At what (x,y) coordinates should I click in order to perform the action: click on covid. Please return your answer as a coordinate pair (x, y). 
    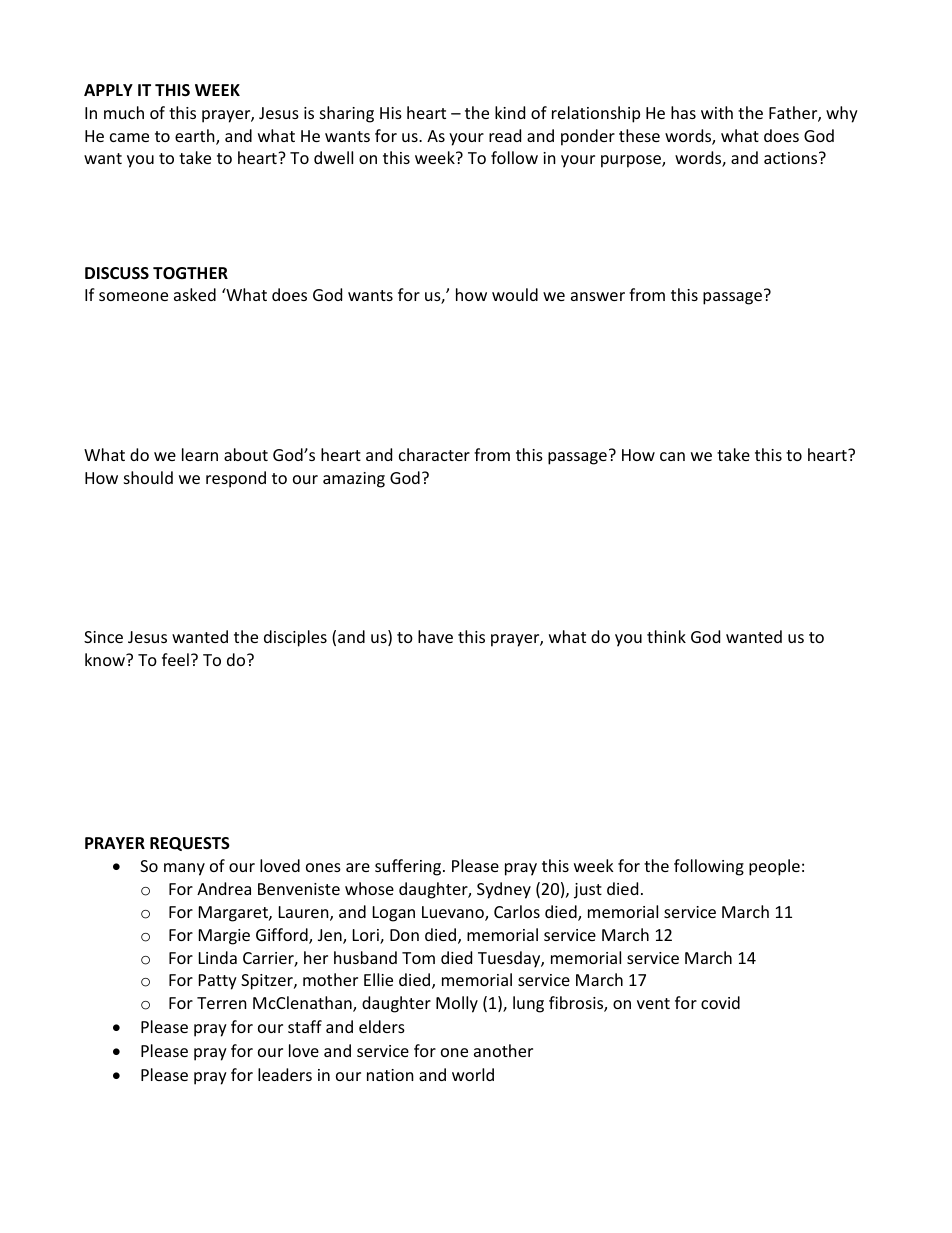
    Looking at the image, I should click on (720, 1002).
